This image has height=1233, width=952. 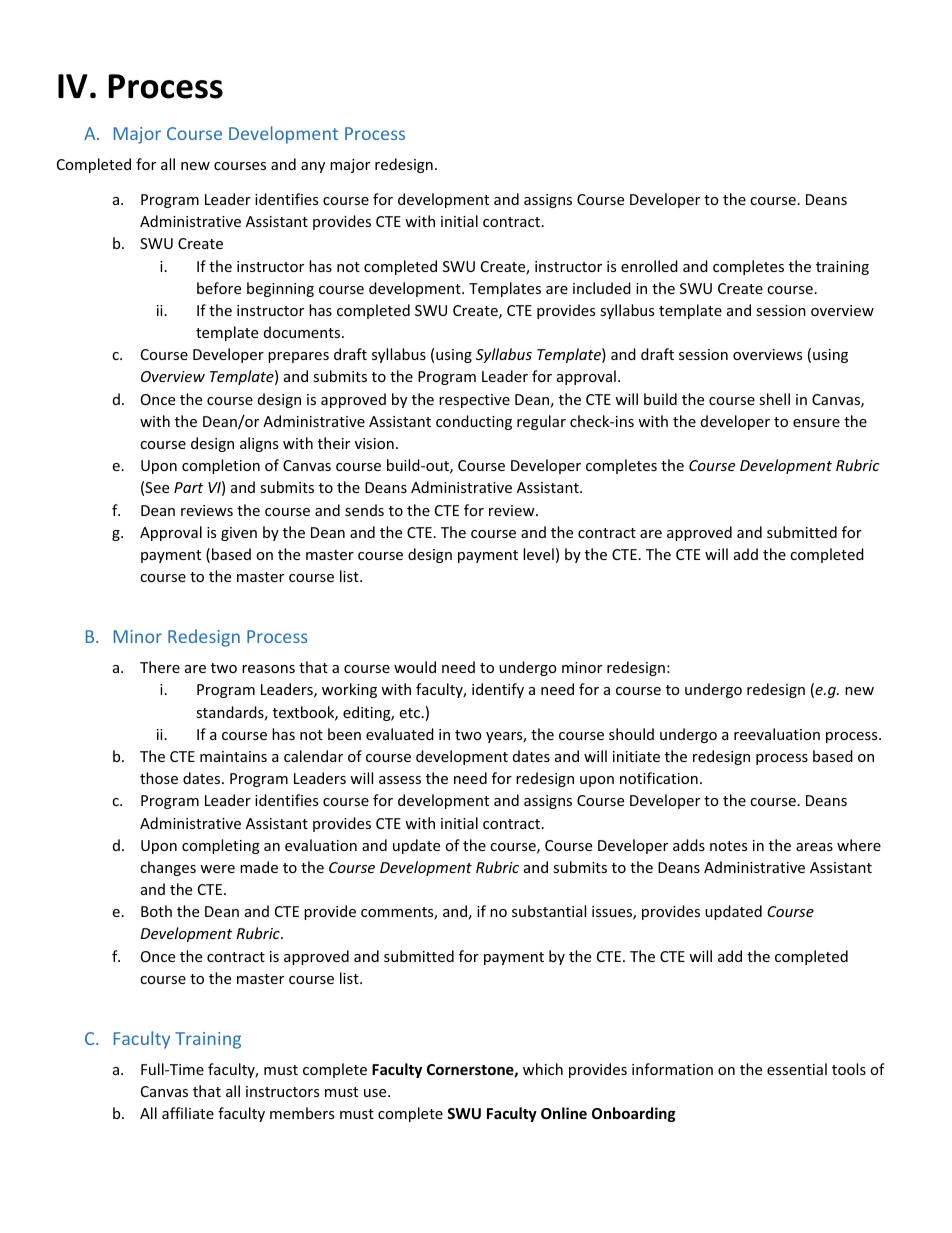 What do you see at coordinates (233, 756) in the image?
I see `maintains` at bounding box center [233, 756].
